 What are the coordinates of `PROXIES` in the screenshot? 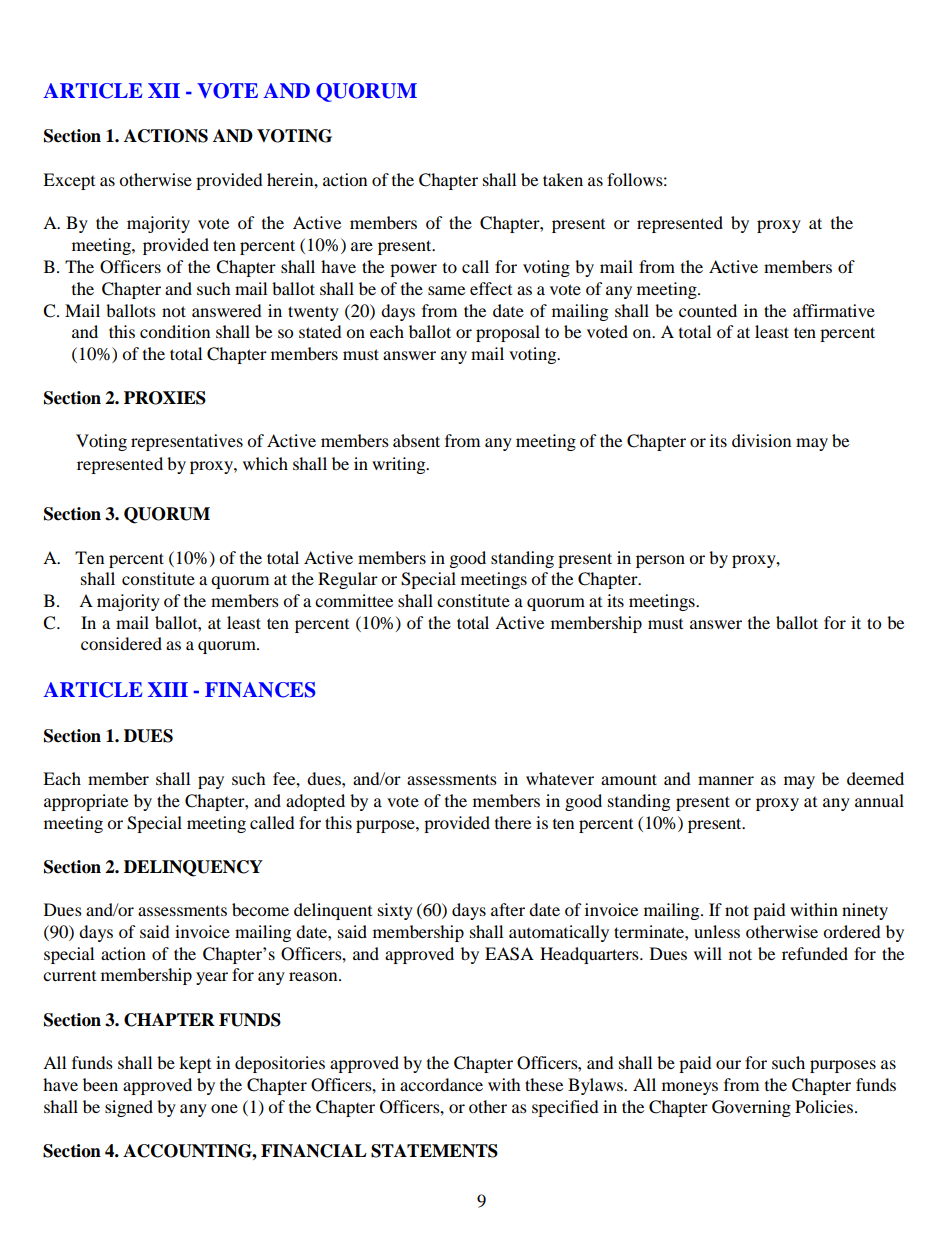 It's located at (165, 398).
